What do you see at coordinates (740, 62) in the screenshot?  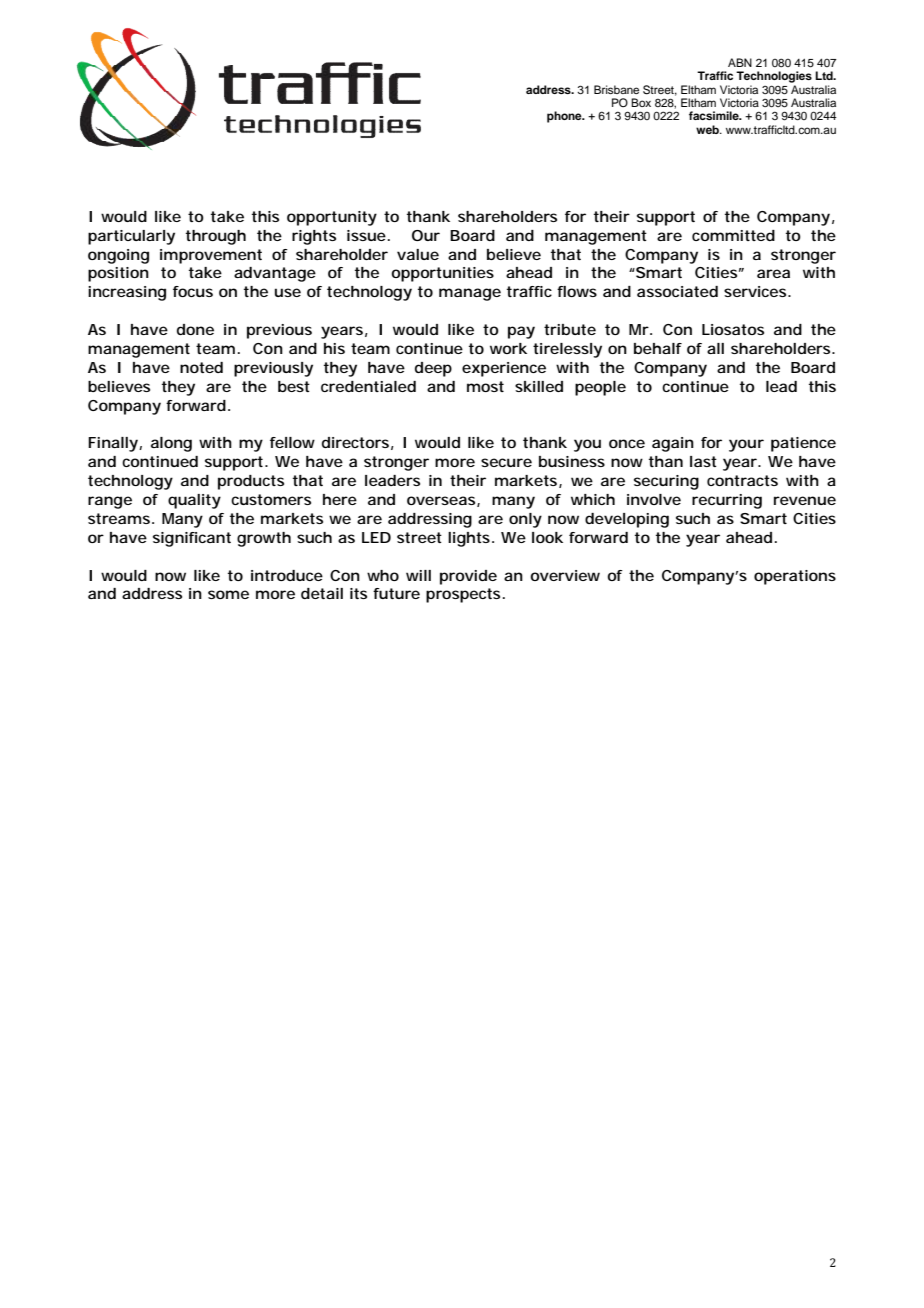 I see `ABN` at bounding box center [740, 62].
